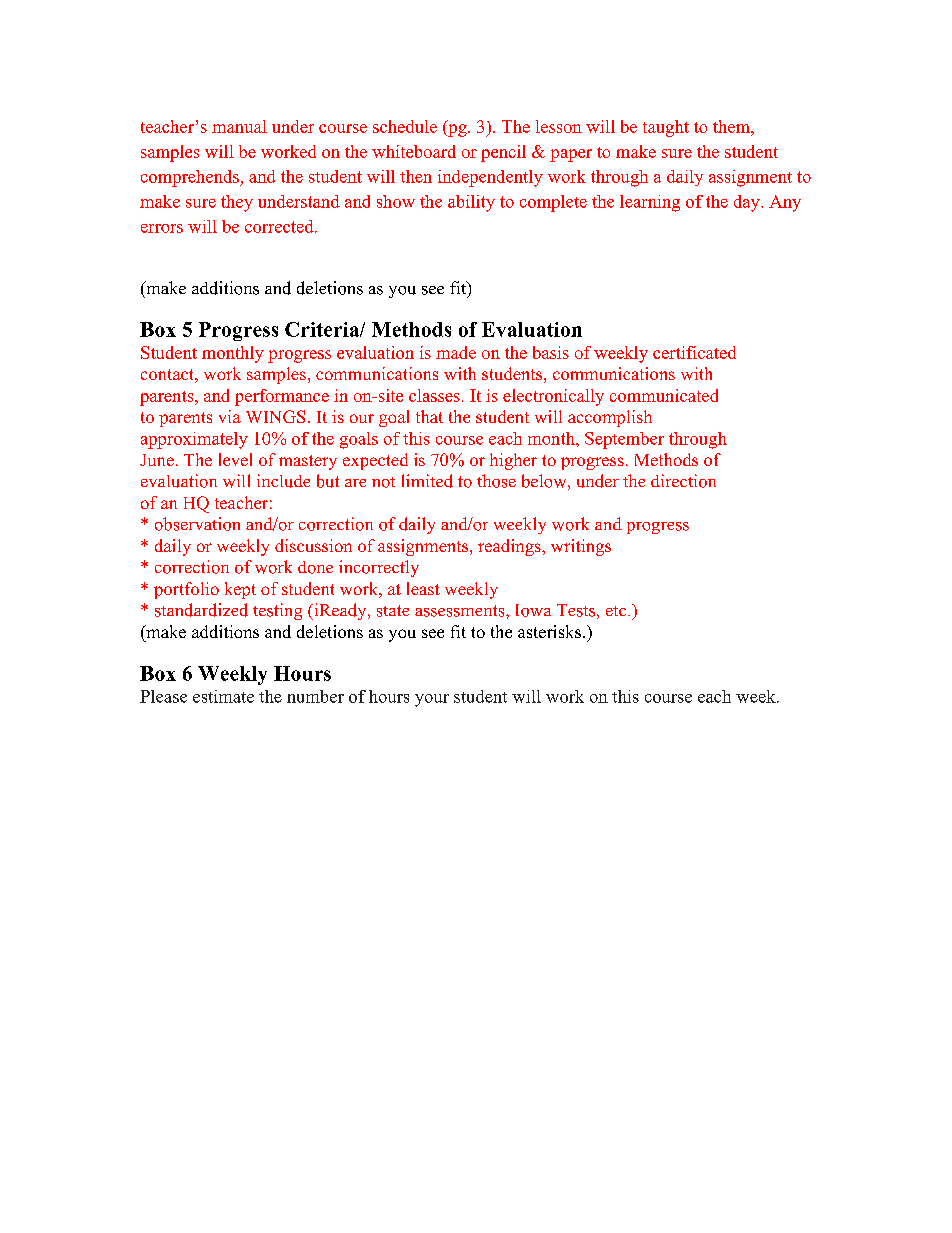 The height and width of the screenshot is (1233, 952). Describe the element at coordinates (456, 352) in the screenshot. I see `made` at that location.
